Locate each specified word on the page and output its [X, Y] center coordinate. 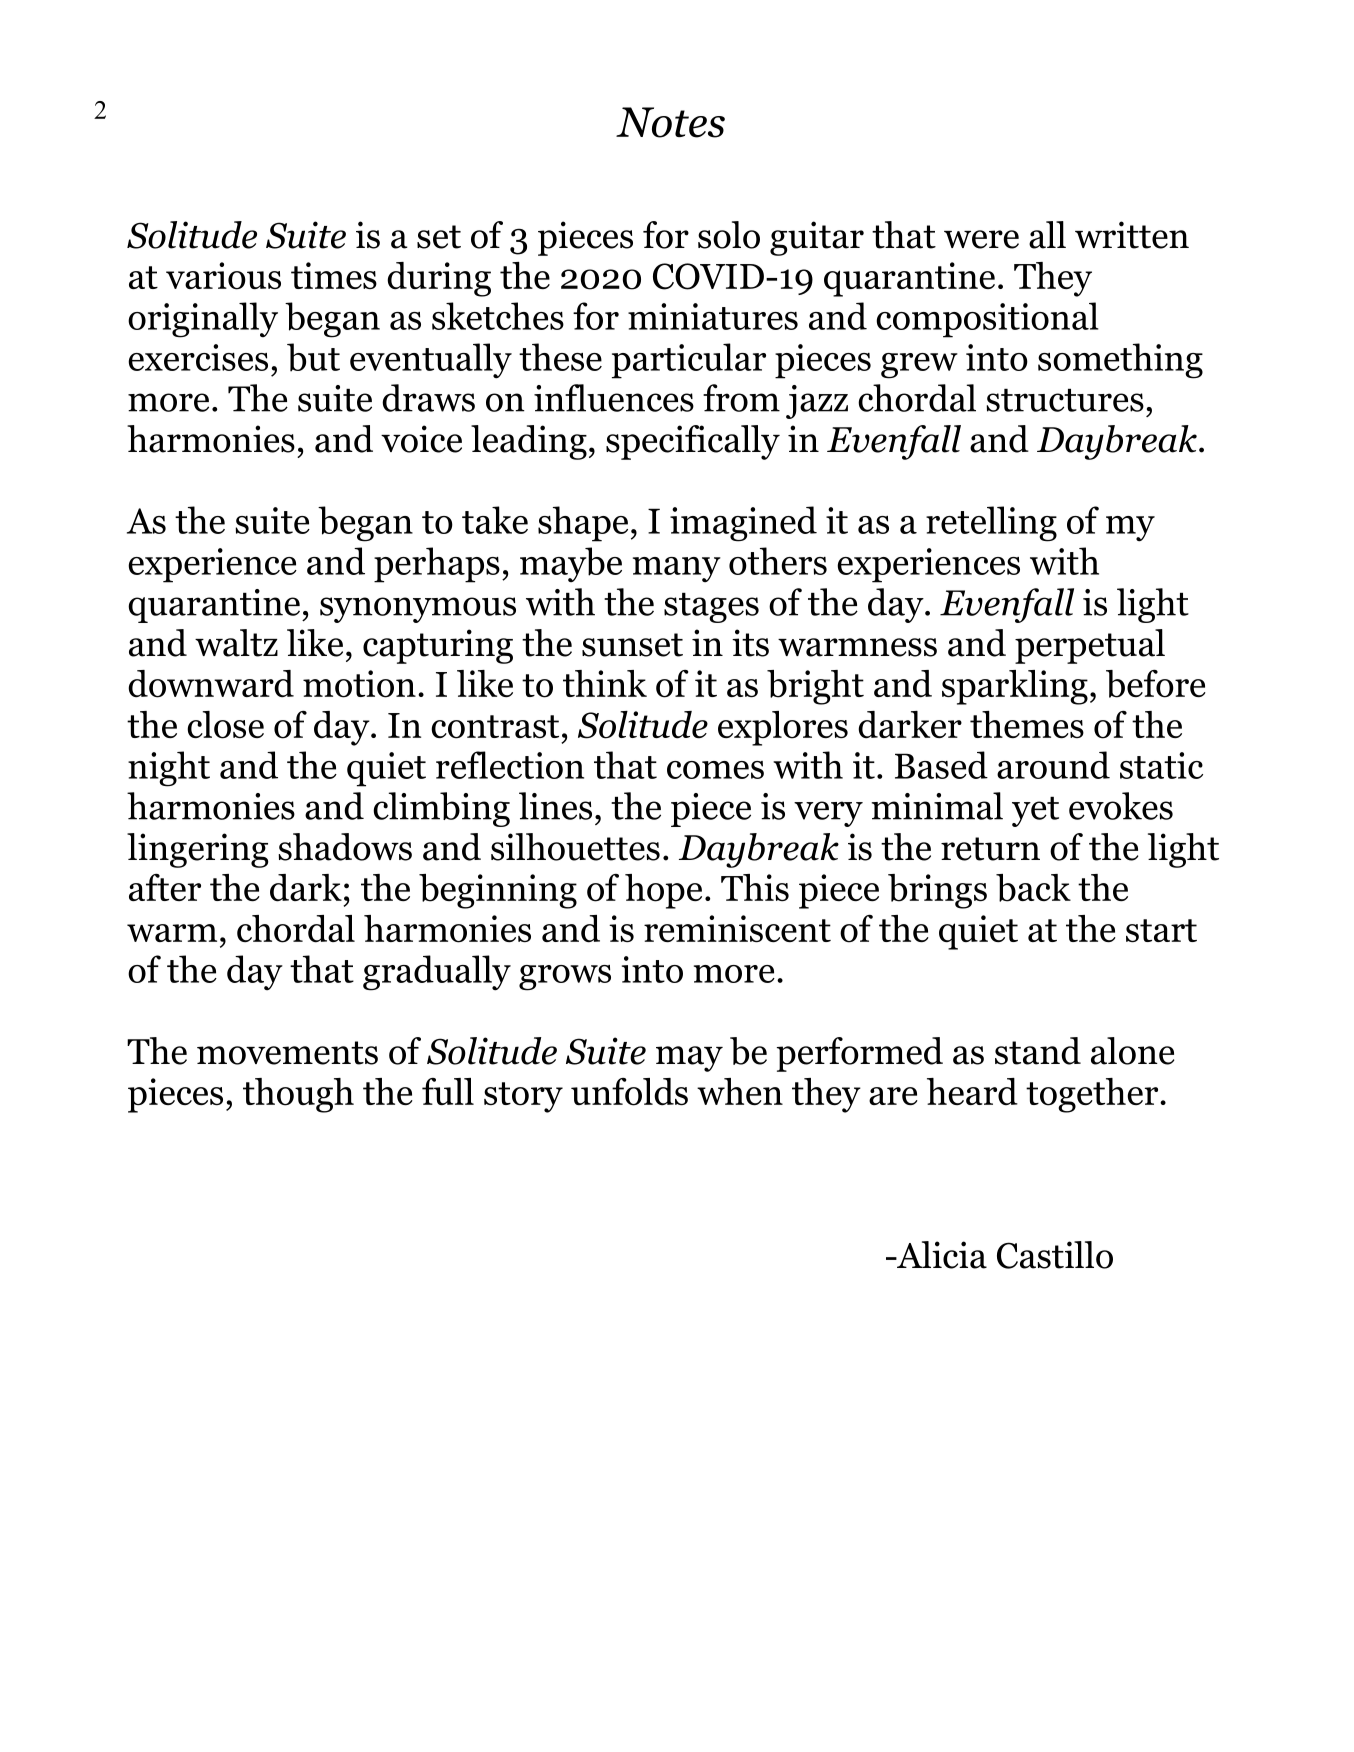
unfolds [629, 1092]
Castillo [1055, 1255]
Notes [670, 122]
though [298, 1095]
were [981, 239]
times [334, 275]
